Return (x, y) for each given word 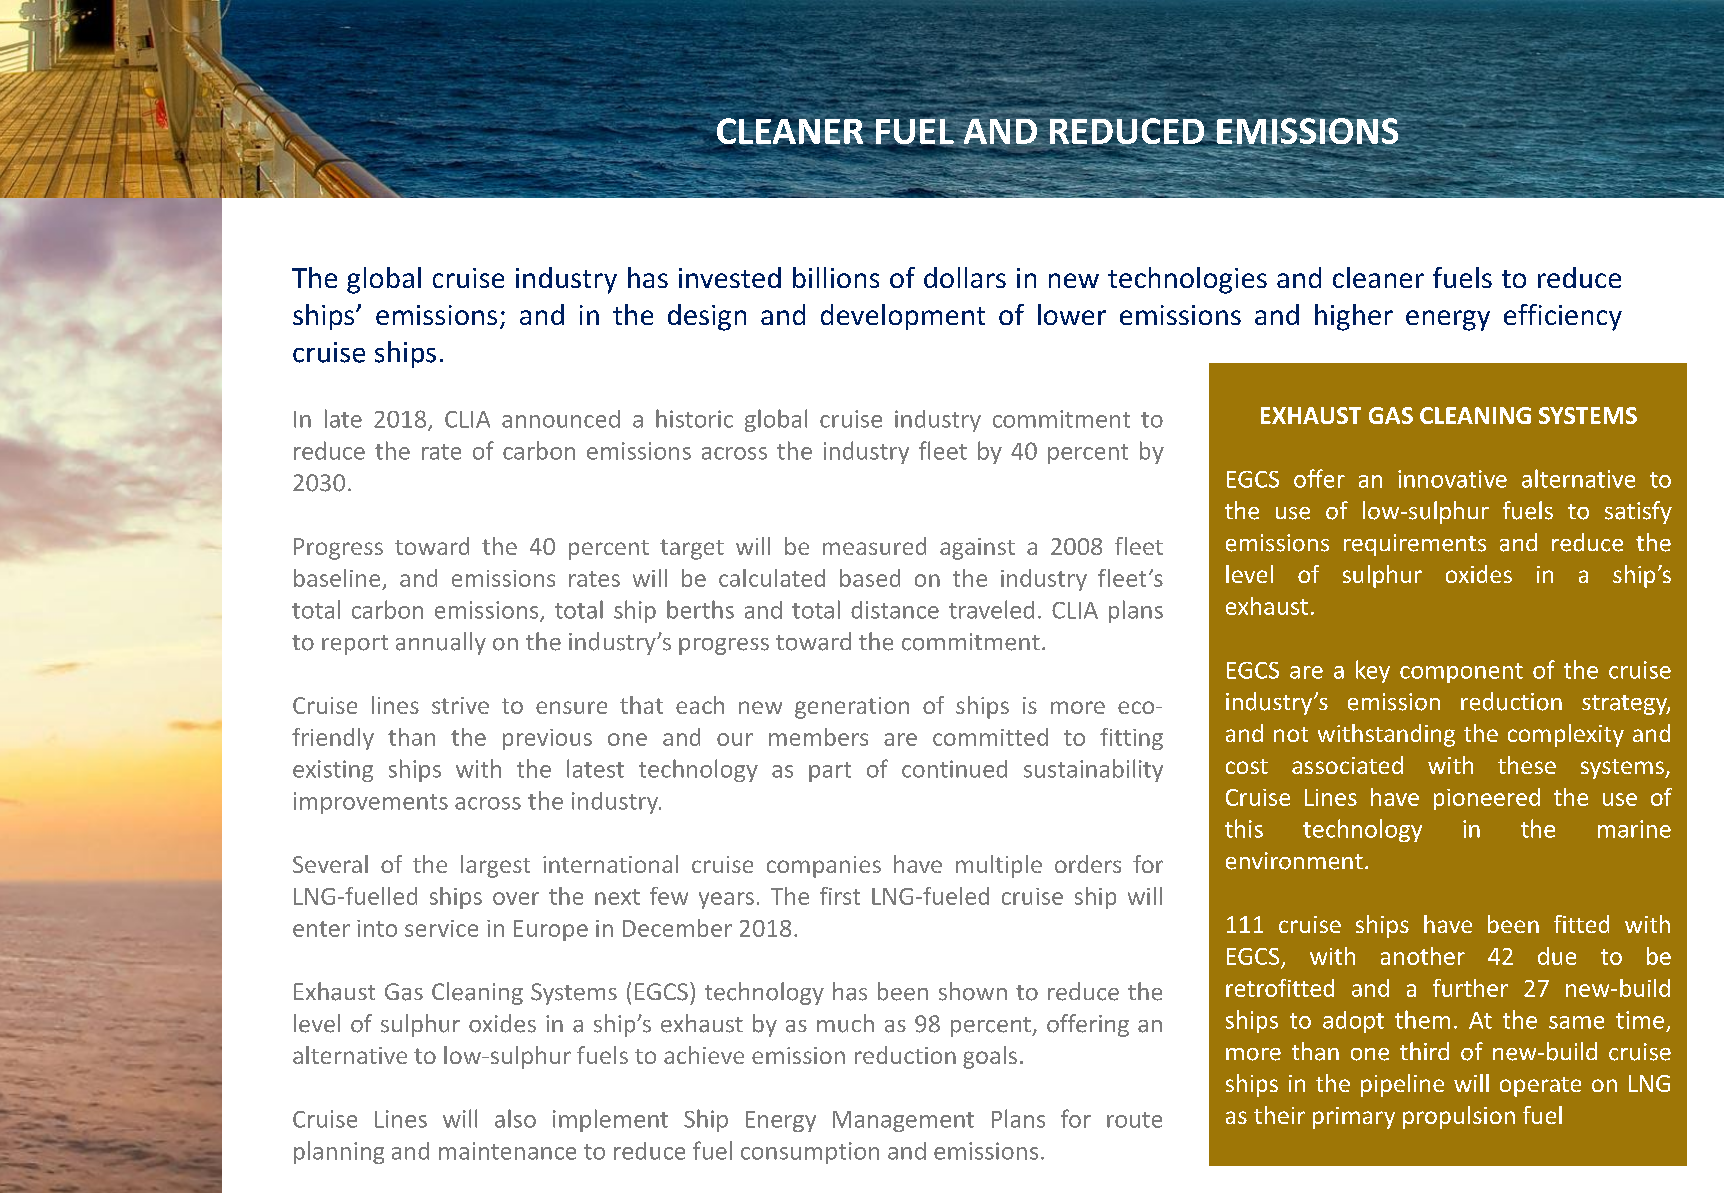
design (707, 317)
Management (903, 1121)
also (515, 1118)
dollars (965, 277)
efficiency (1563, 317)
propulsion (1459, 1117)
